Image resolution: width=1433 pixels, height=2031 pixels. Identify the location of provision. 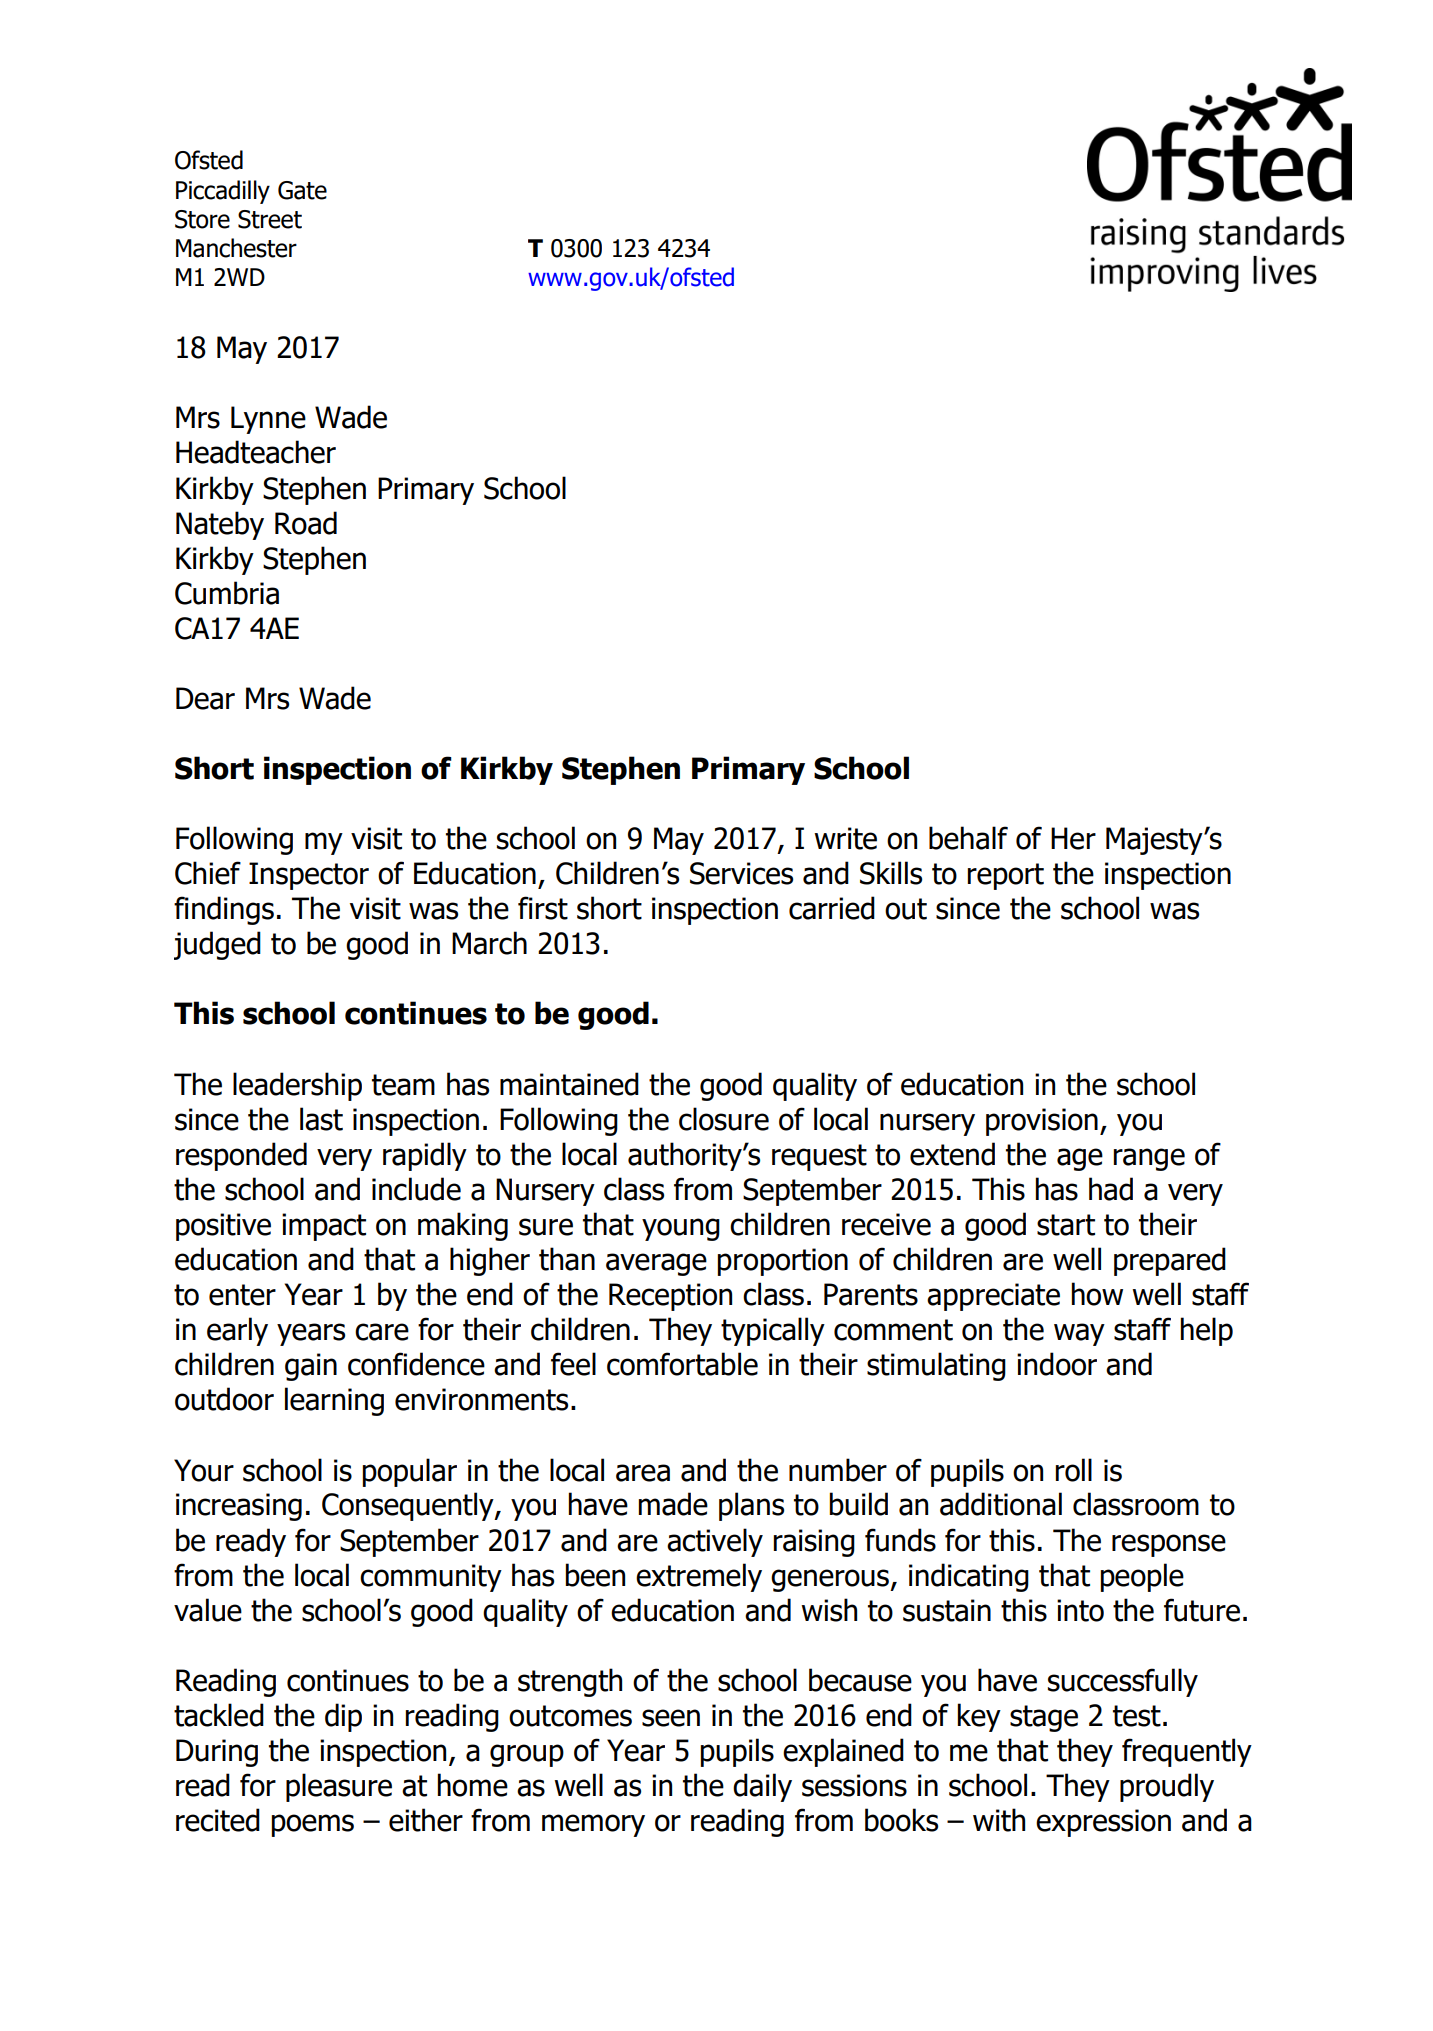
(1042, 1122).
